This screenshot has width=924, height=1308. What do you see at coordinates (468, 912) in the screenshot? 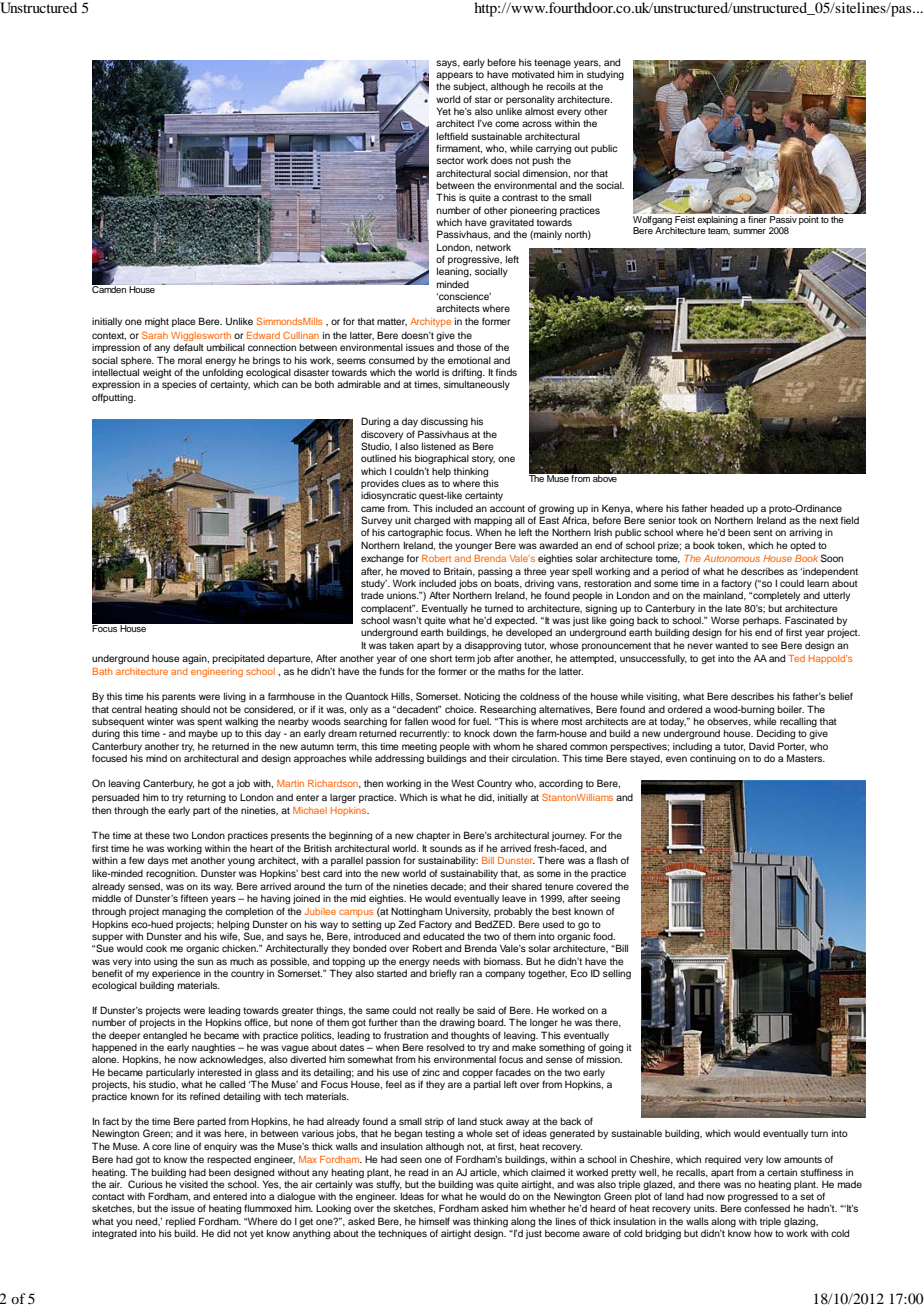
I see `University` at bounding box center [468, 912].
